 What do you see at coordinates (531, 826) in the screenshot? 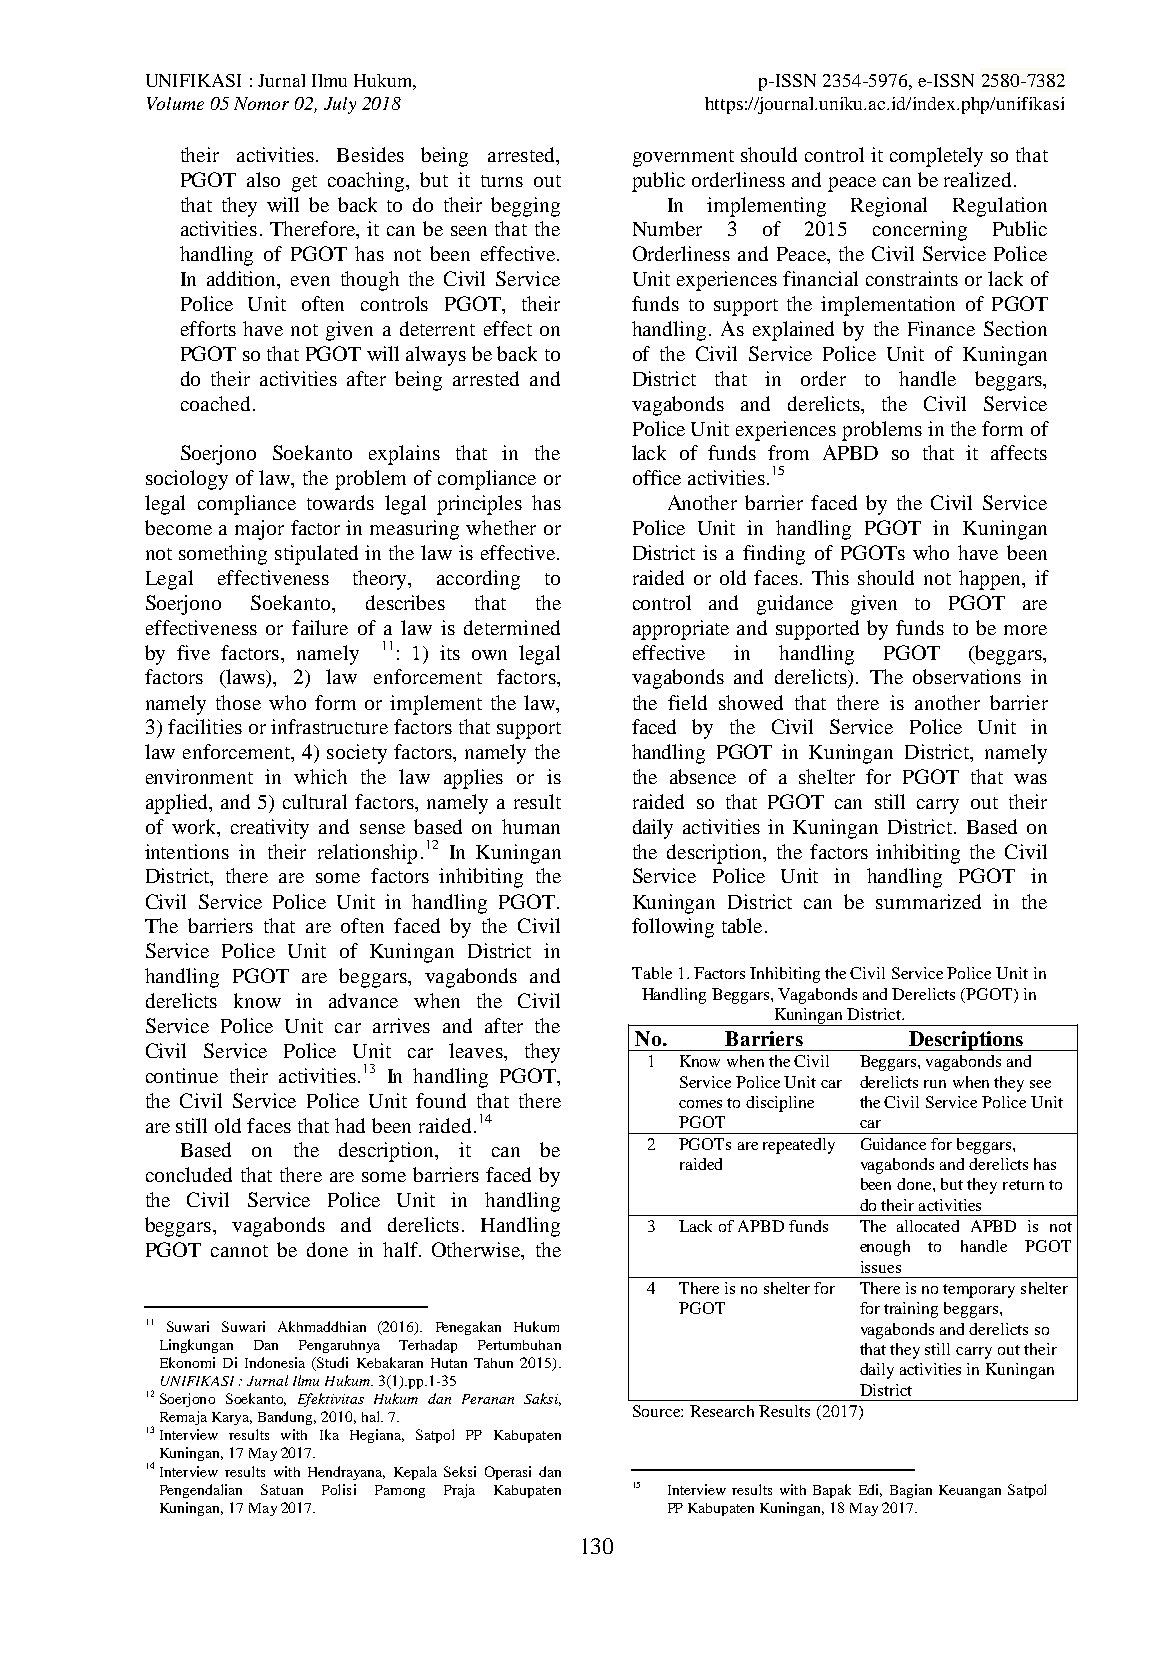
I see `human` at bounding box center [531, 826].
